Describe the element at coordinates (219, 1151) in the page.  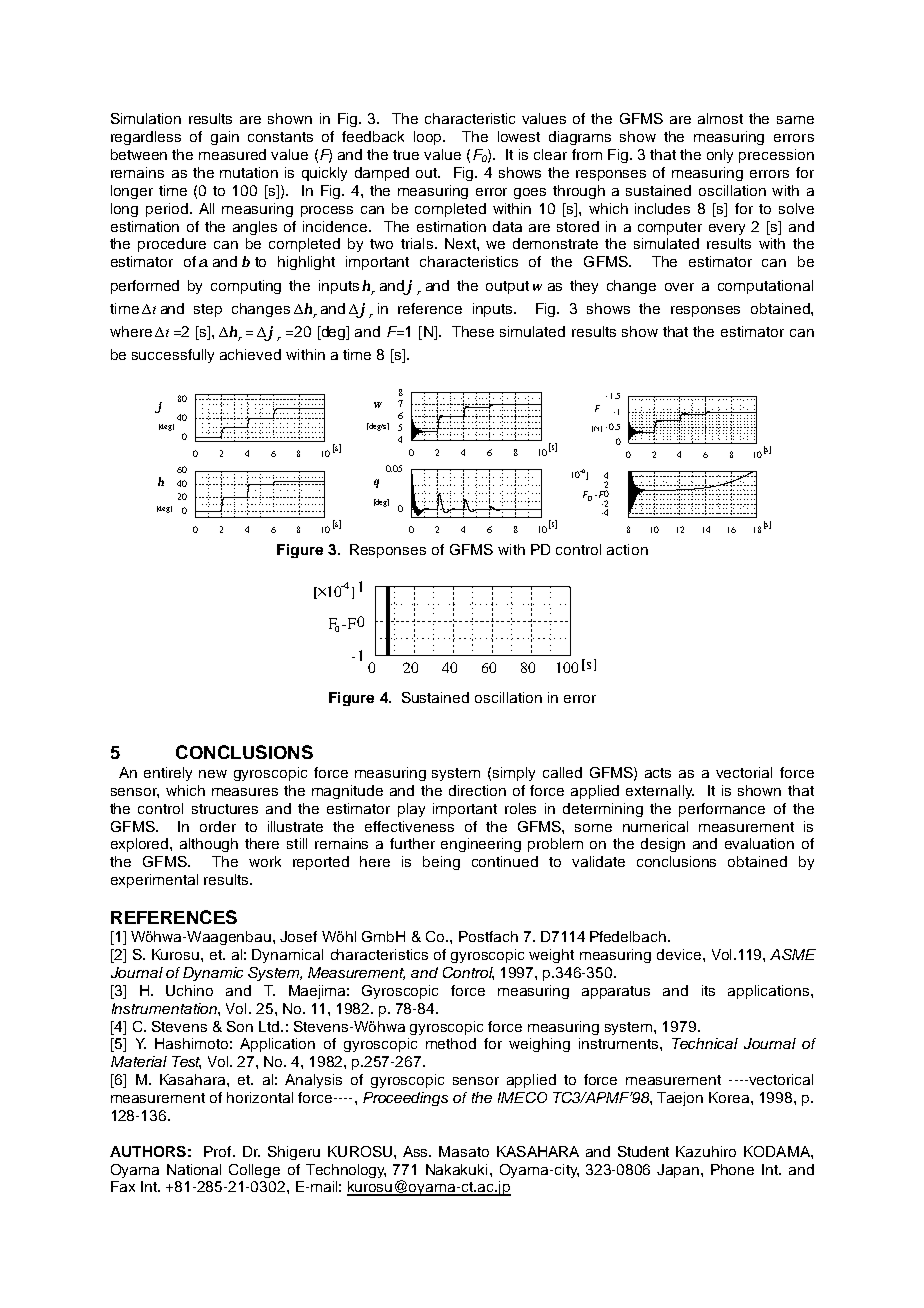
I see `Prof` at that location.
